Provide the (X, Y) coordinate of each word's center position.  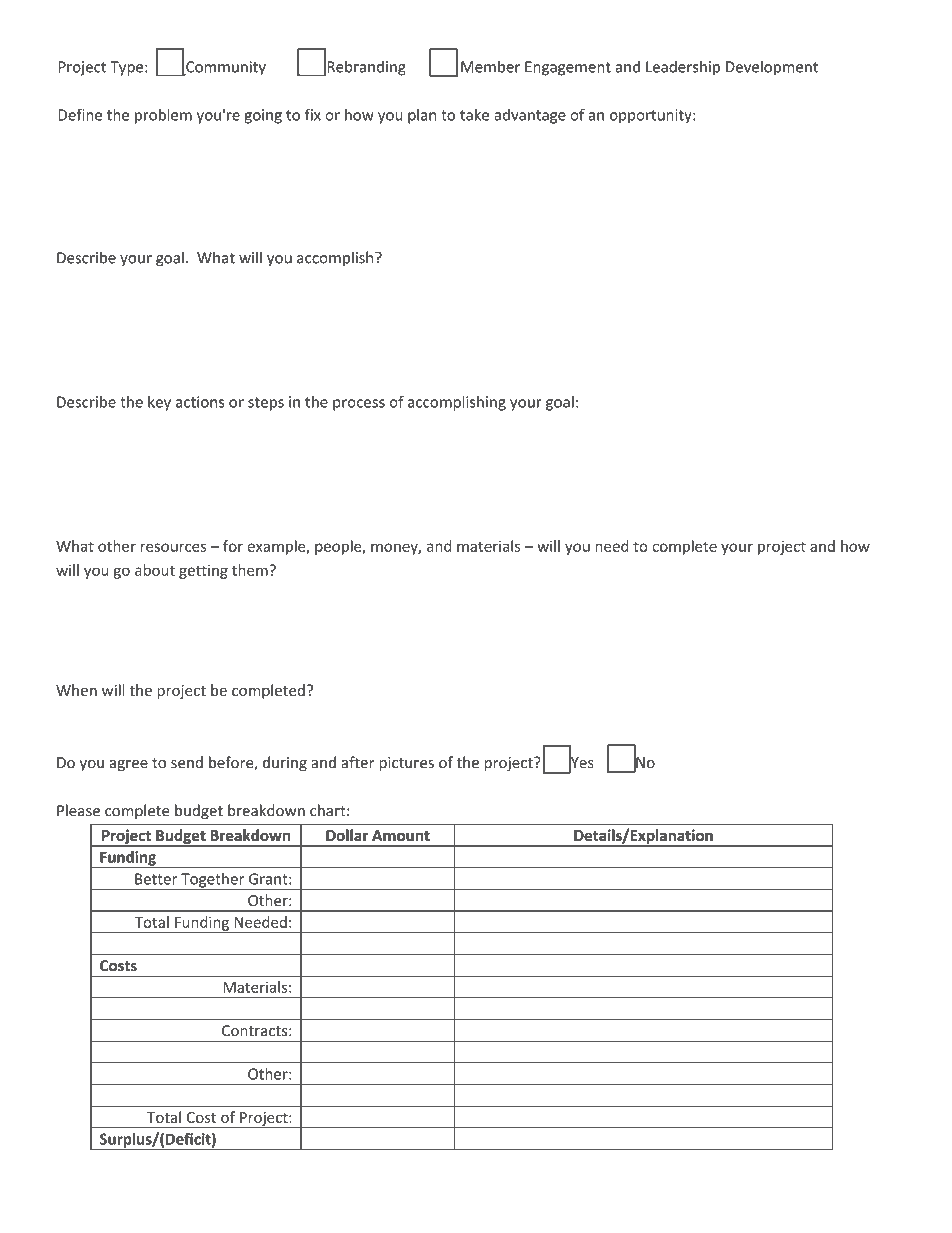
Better (156, 879)
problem (163, 116)
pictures (406, 764)
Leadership (683, 68)
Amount (401, 835)
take (474, 114)
